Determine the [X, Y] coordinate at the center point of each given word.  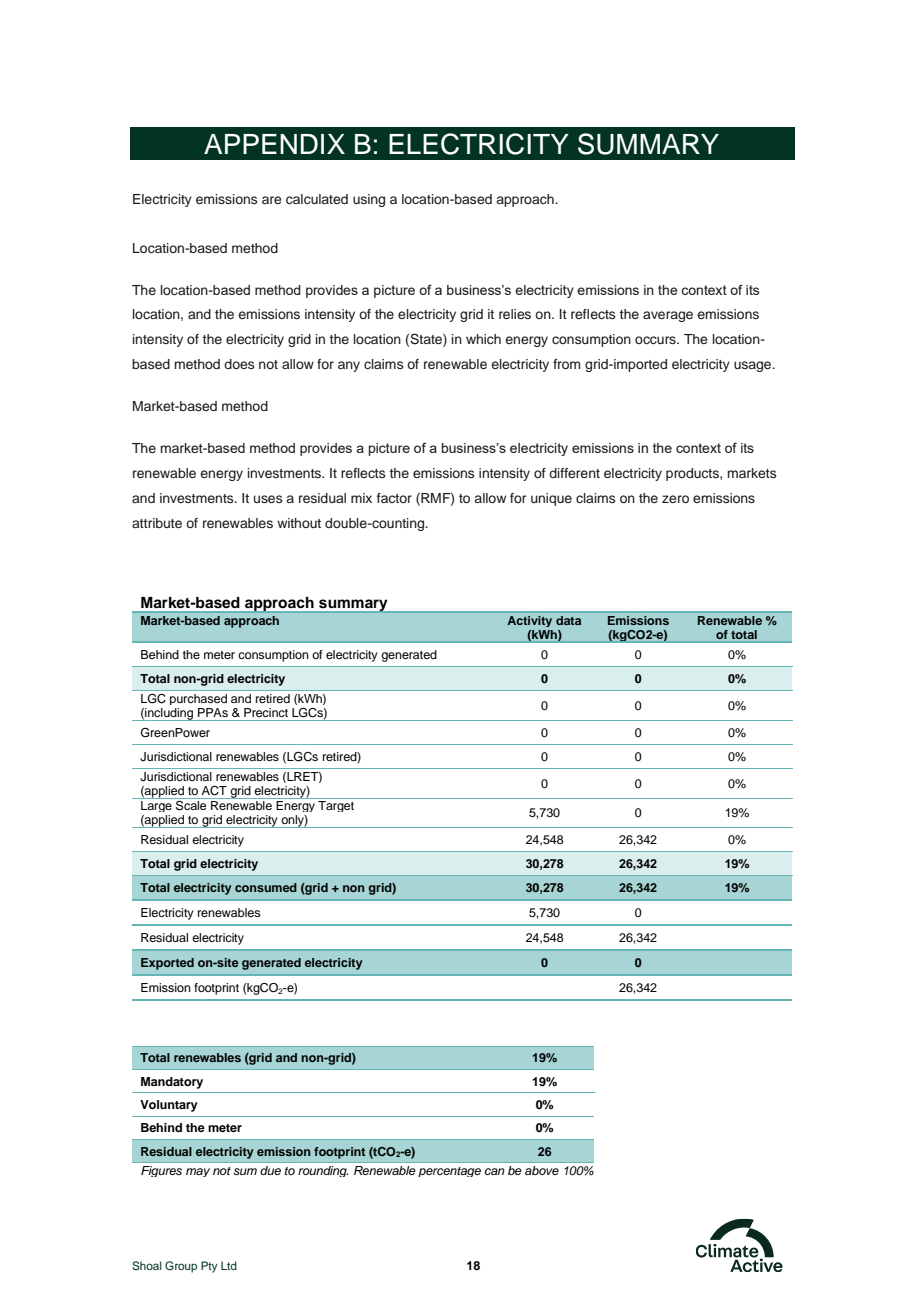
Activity [530, 621]
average [668, 316]
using [369, 200]
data [568, 620]
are [272, 200]
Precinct [266, 712]
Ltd [229, 1265]
